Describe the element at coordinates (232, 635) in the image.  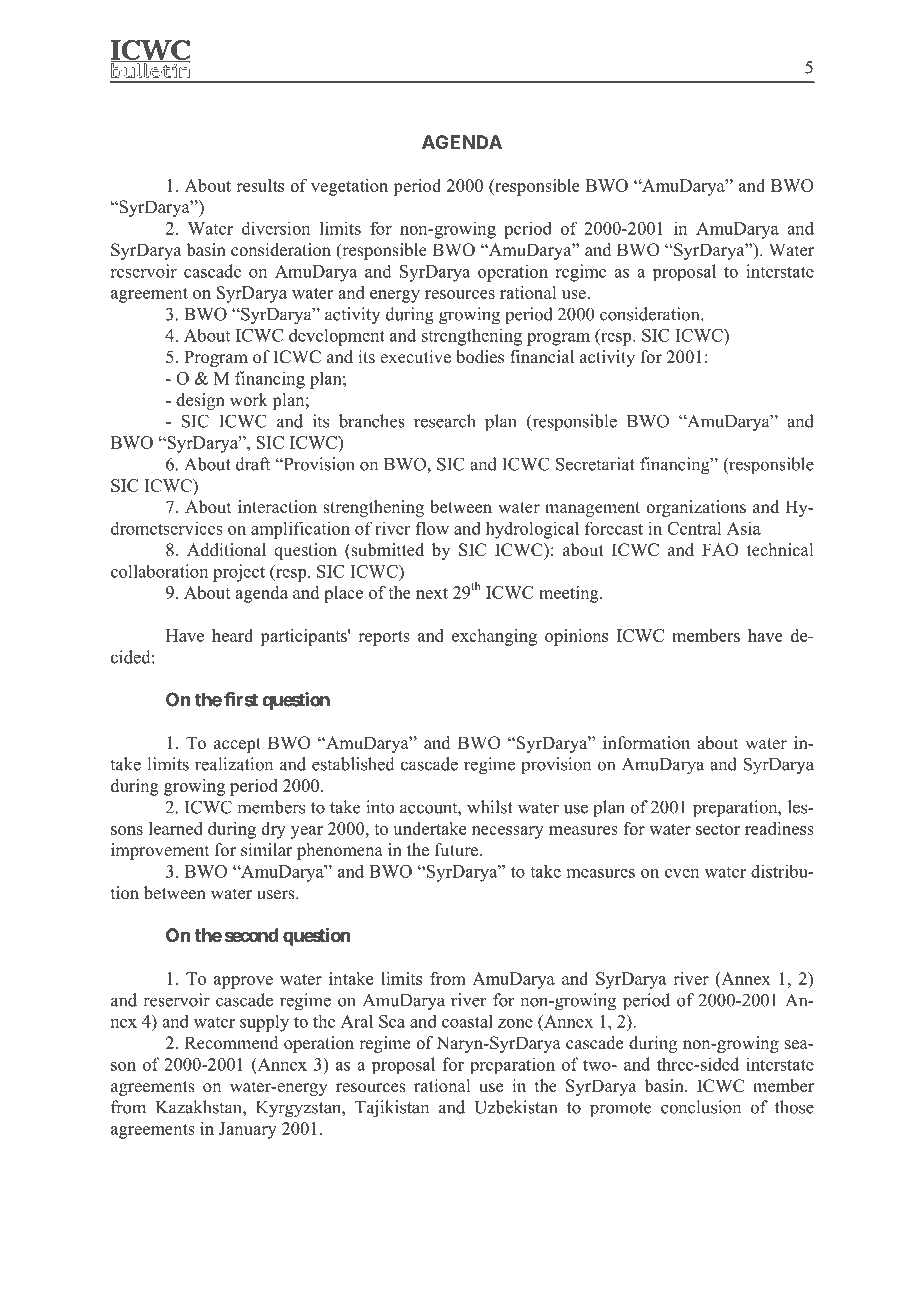
I see `heard` at that location.
